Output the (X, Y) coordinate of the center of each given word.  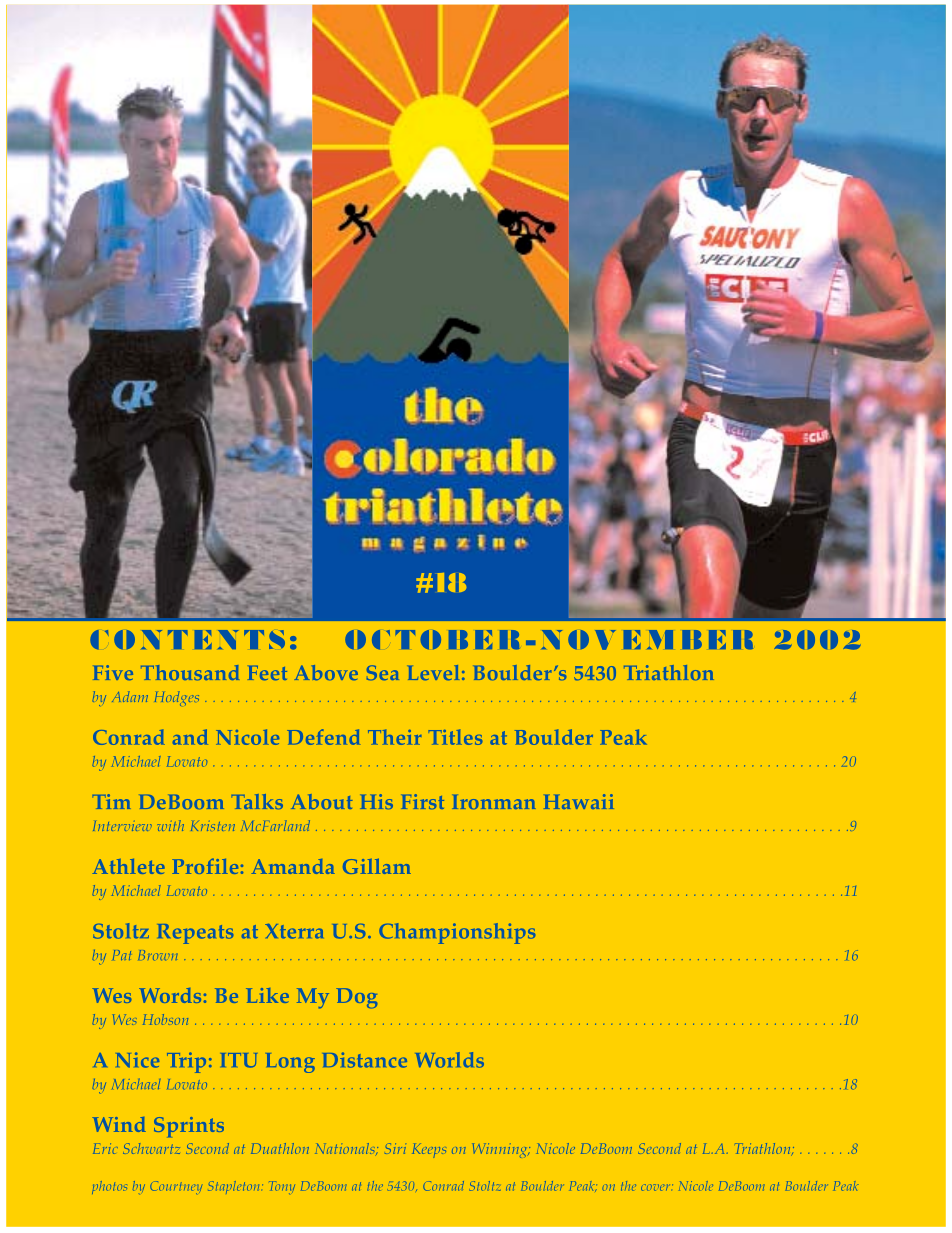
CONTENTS (187, 639)
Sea (383, 672)
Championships (457, 933)
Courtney (176, 1187)
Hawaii (579, 801)
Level (433, 672)
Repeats (195, 934)
